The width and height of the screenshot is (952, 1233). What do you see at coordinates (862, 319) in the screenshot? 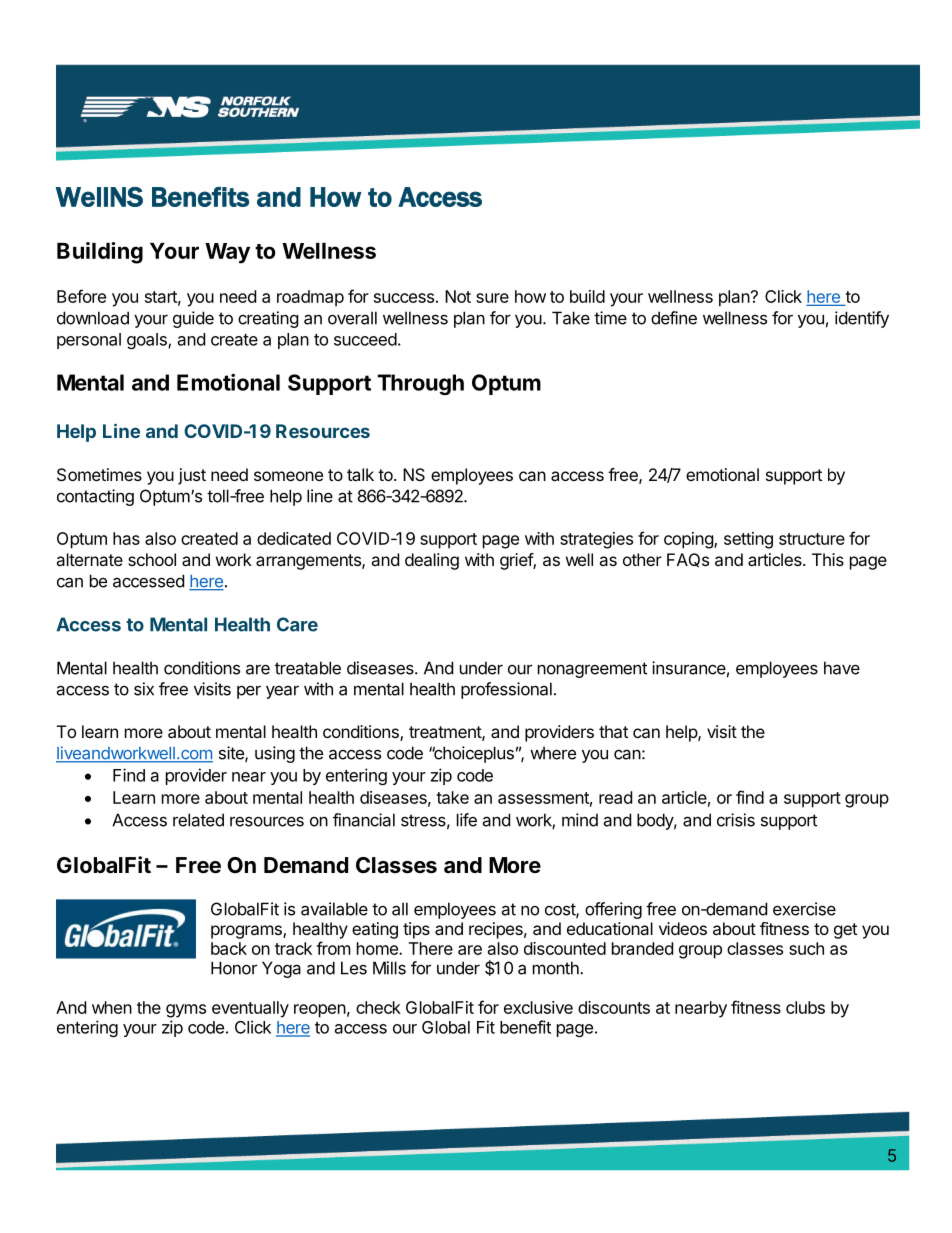
I see `identify` at bounding box center [862, 319].
